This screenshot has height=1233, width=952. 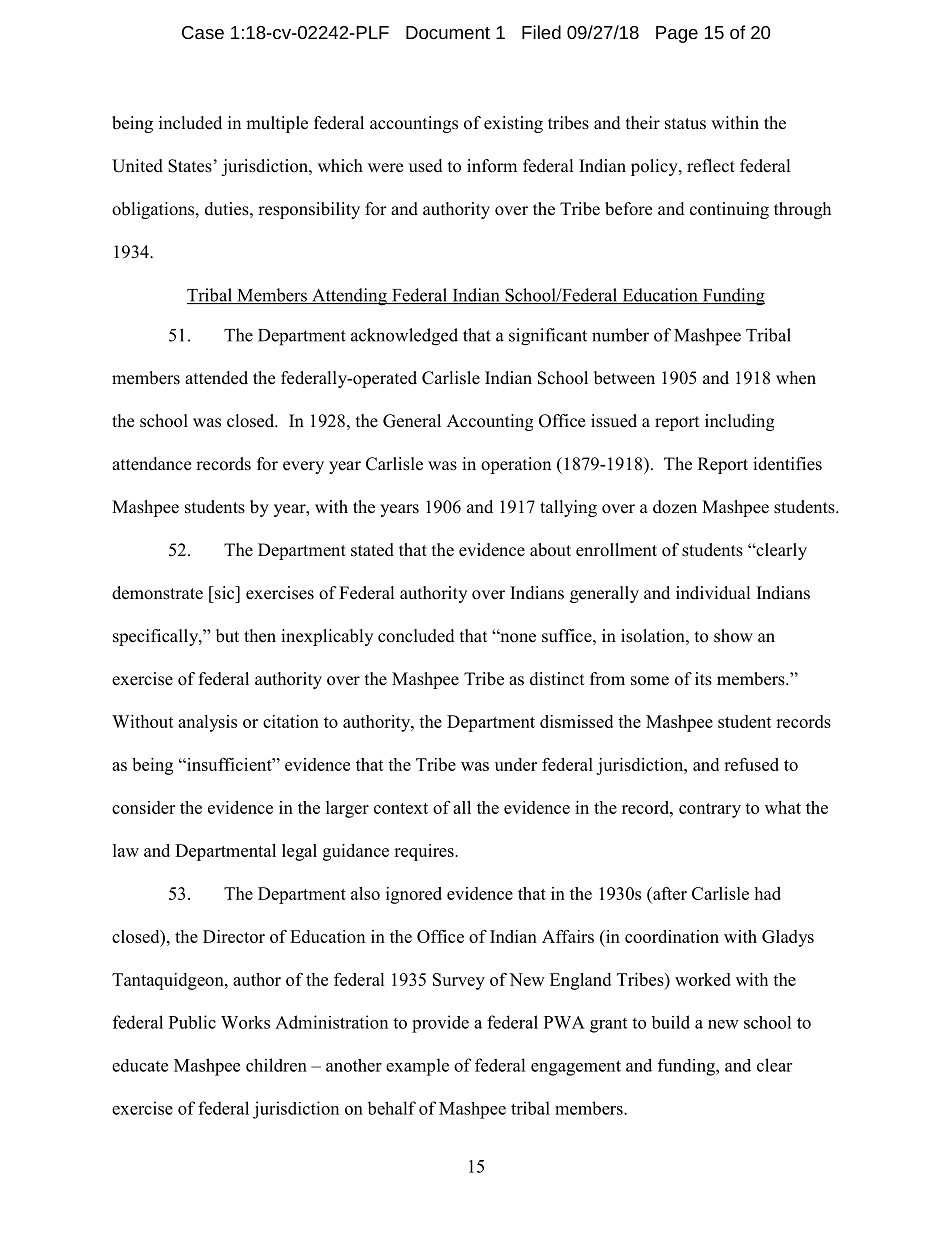 What do you see at coordinates (713, 593) in the screenshot?
I see `individual` at bounding box center [713, 593].
